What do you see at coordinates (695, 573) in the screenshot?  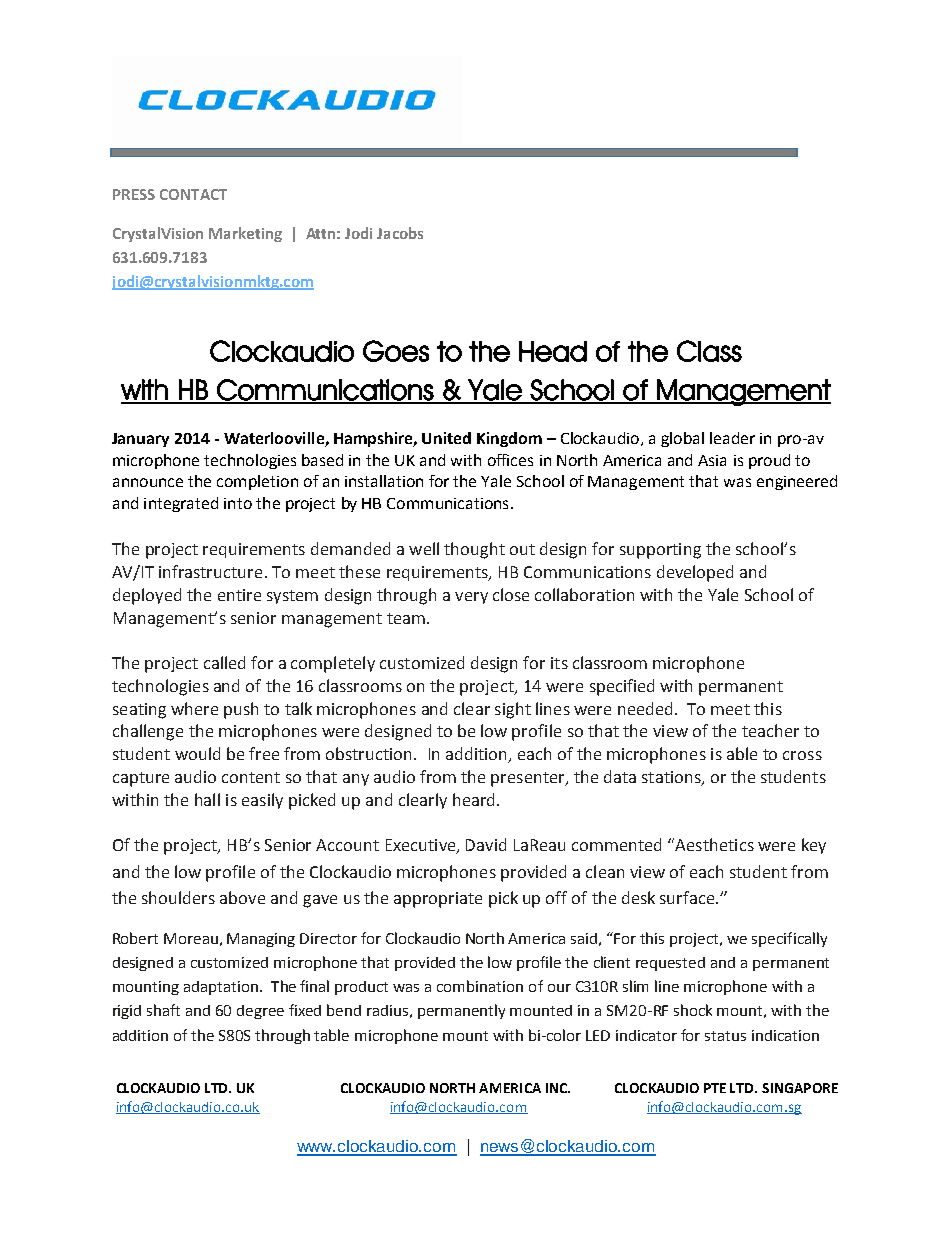 I see `developed` at bounding box center [695, 573].
